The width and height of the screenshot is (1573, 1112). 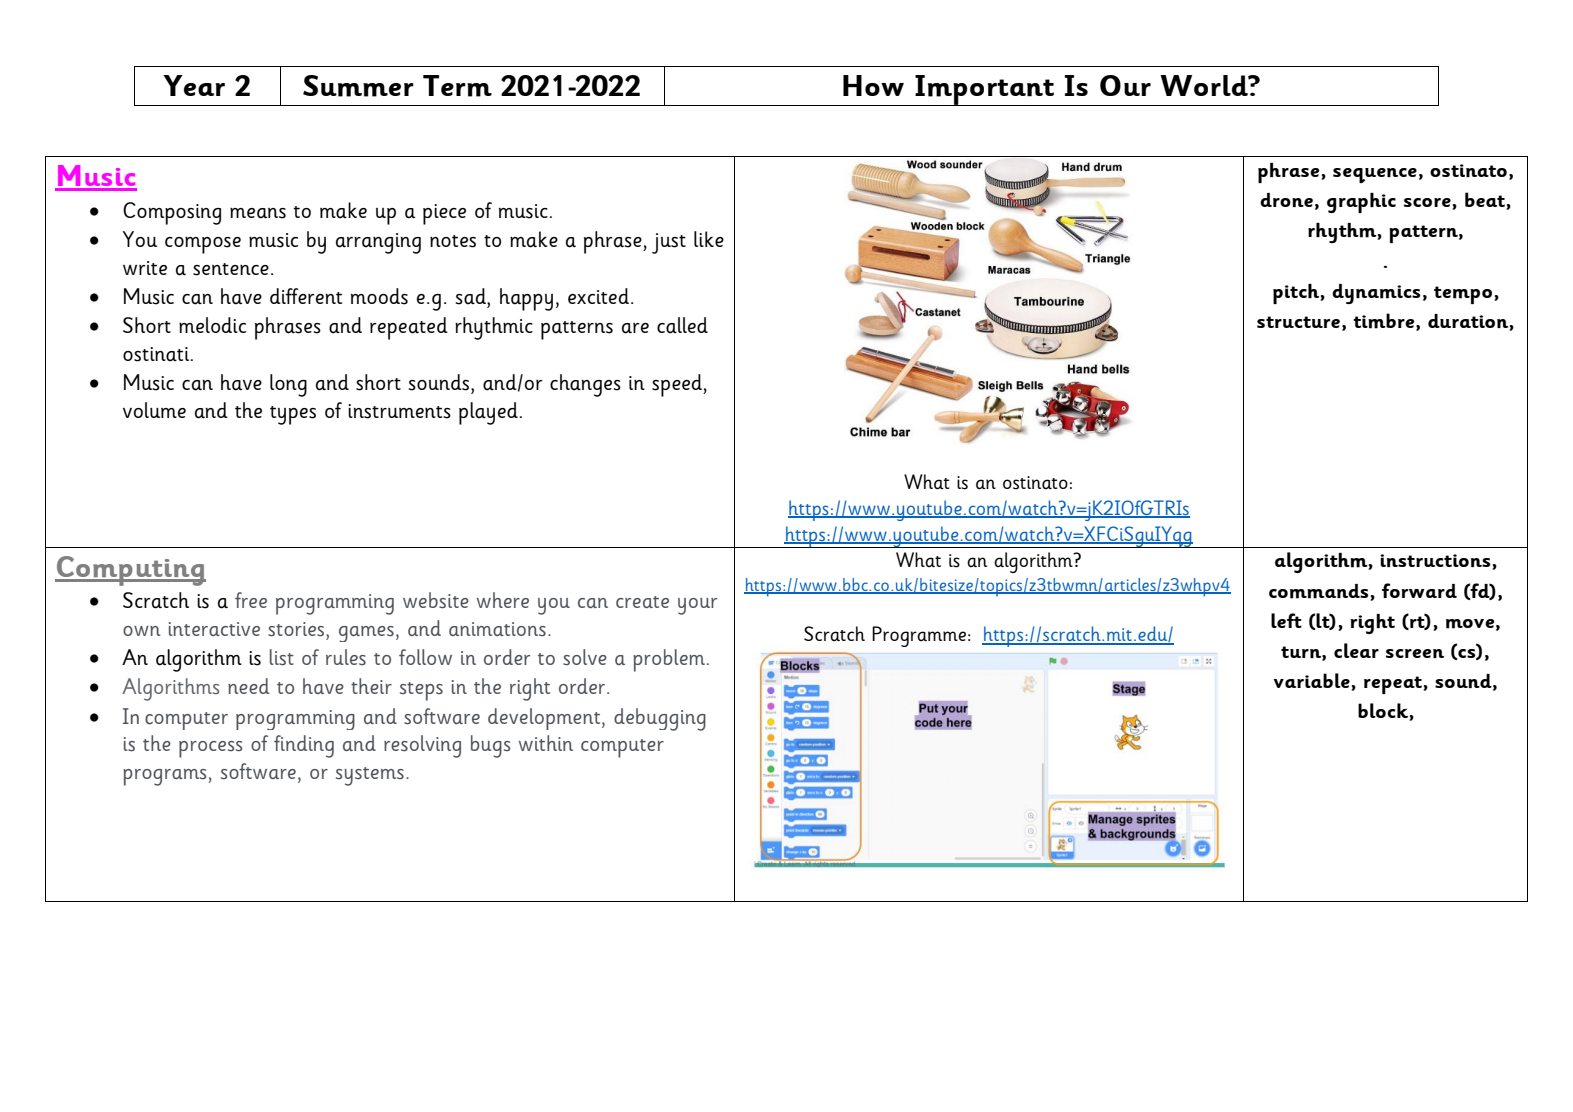 I want to click on debugging, so click(x=660, y=719).
